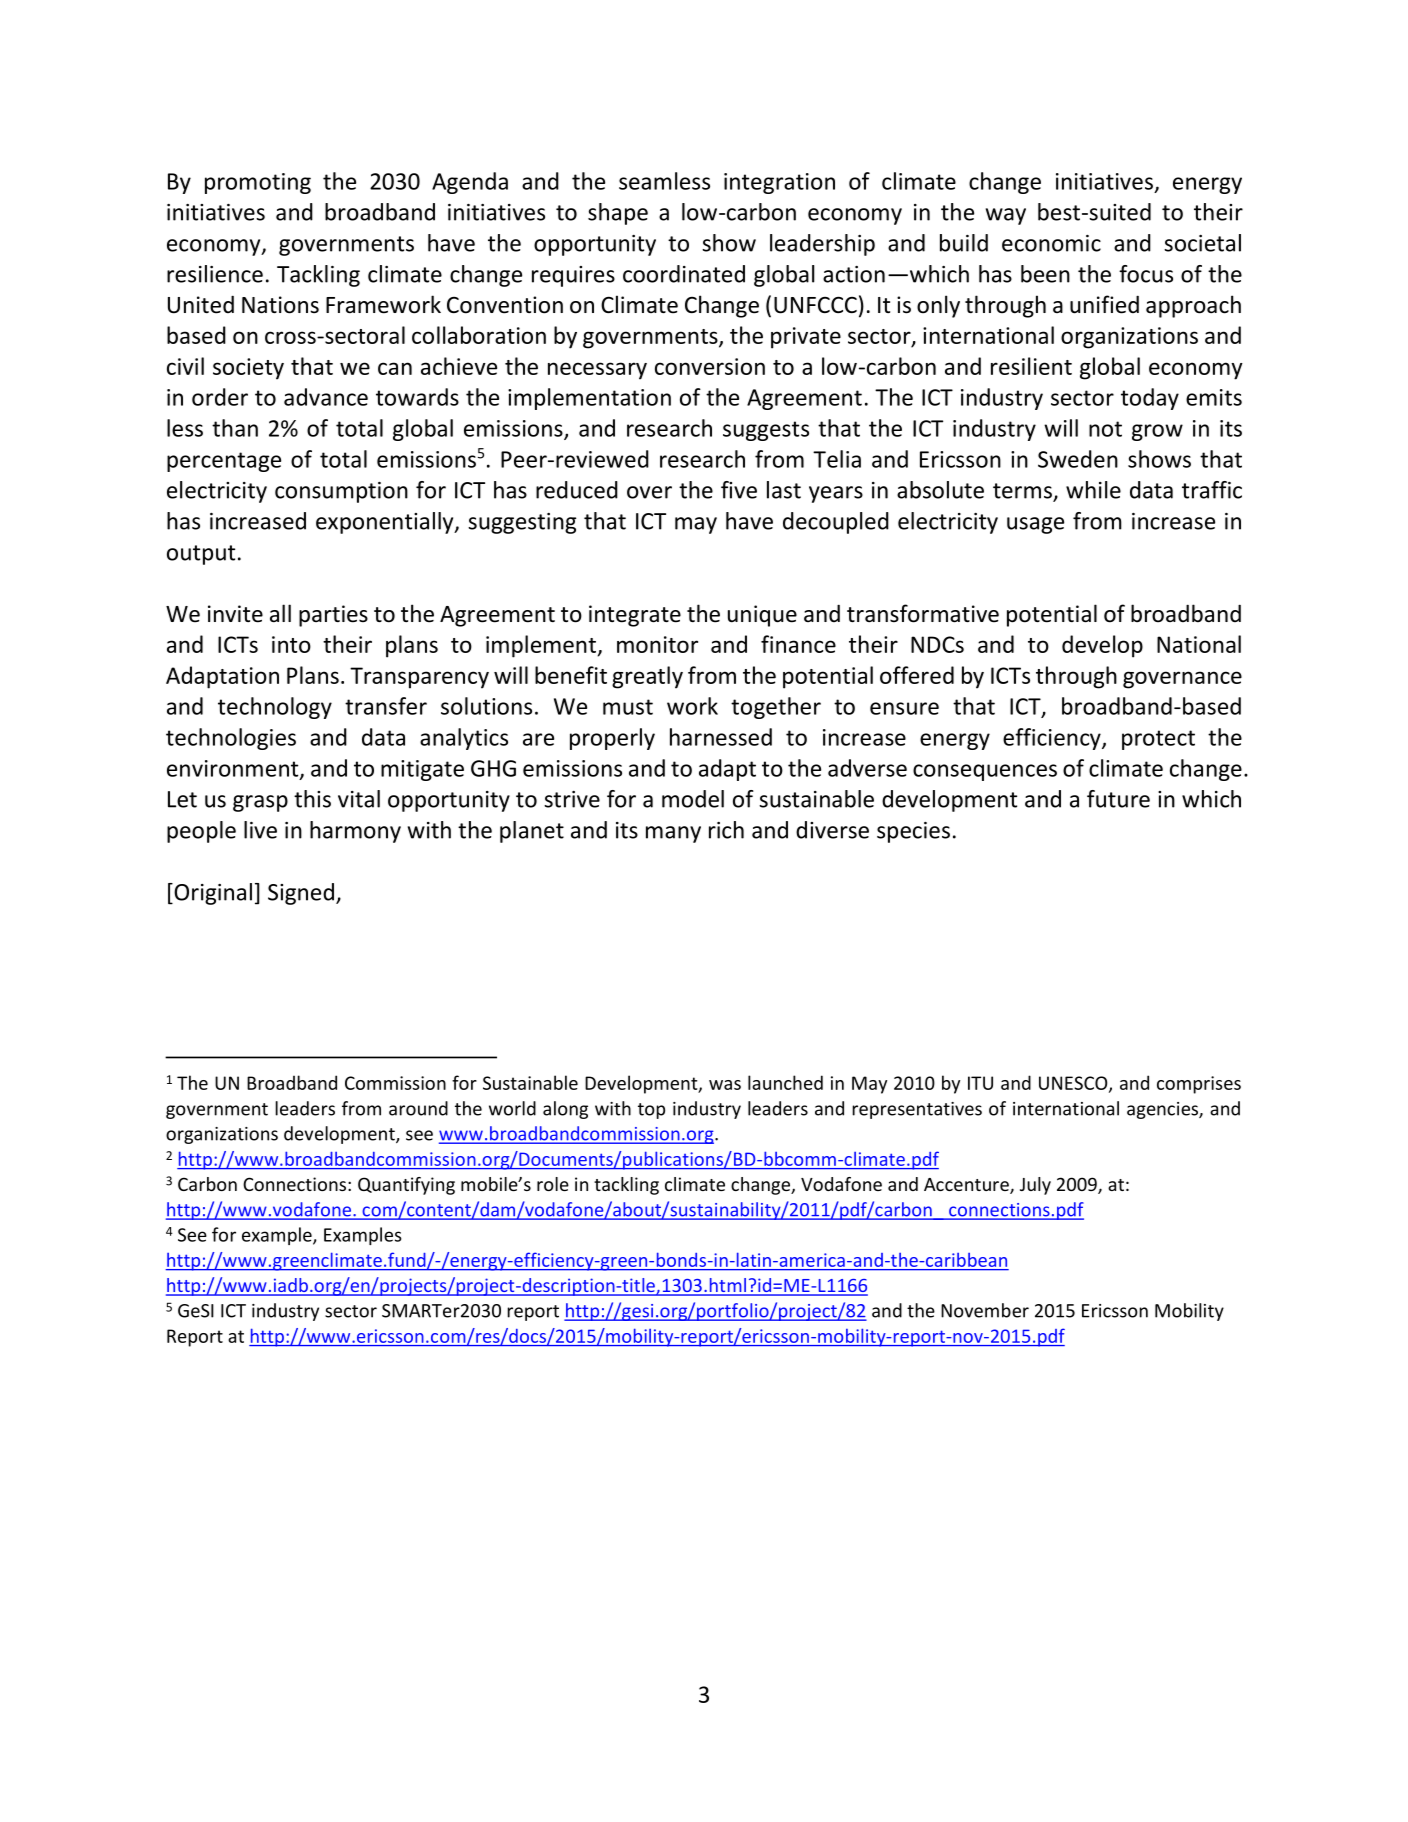  I want to click on protect, so click(1158, 740).
